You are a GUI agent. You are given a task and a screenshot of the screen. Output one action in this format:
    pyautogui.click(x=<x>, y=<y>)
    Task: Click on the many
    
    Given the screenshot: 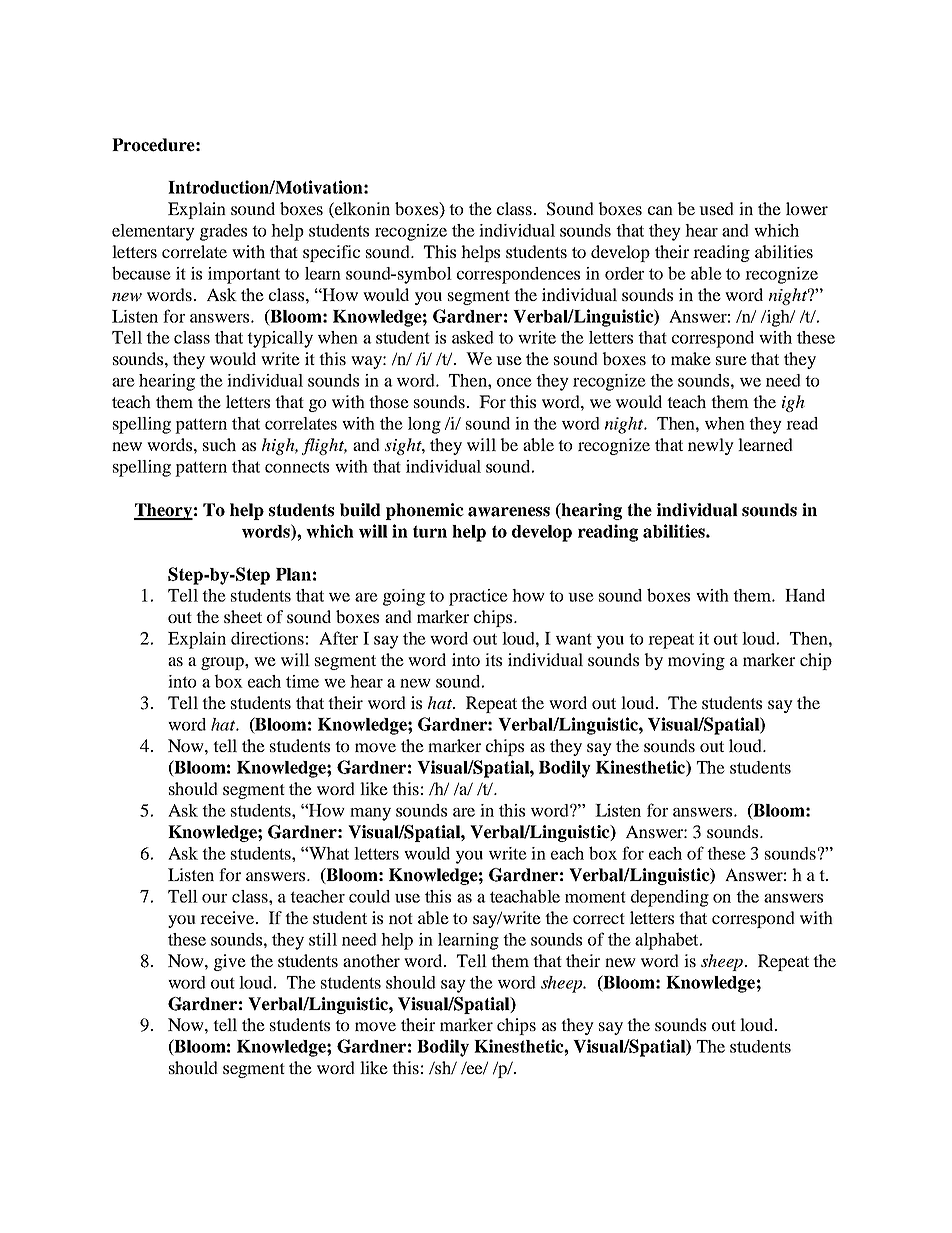 What is the action you would take?
    pyautogui.click(x=370, y=814)
